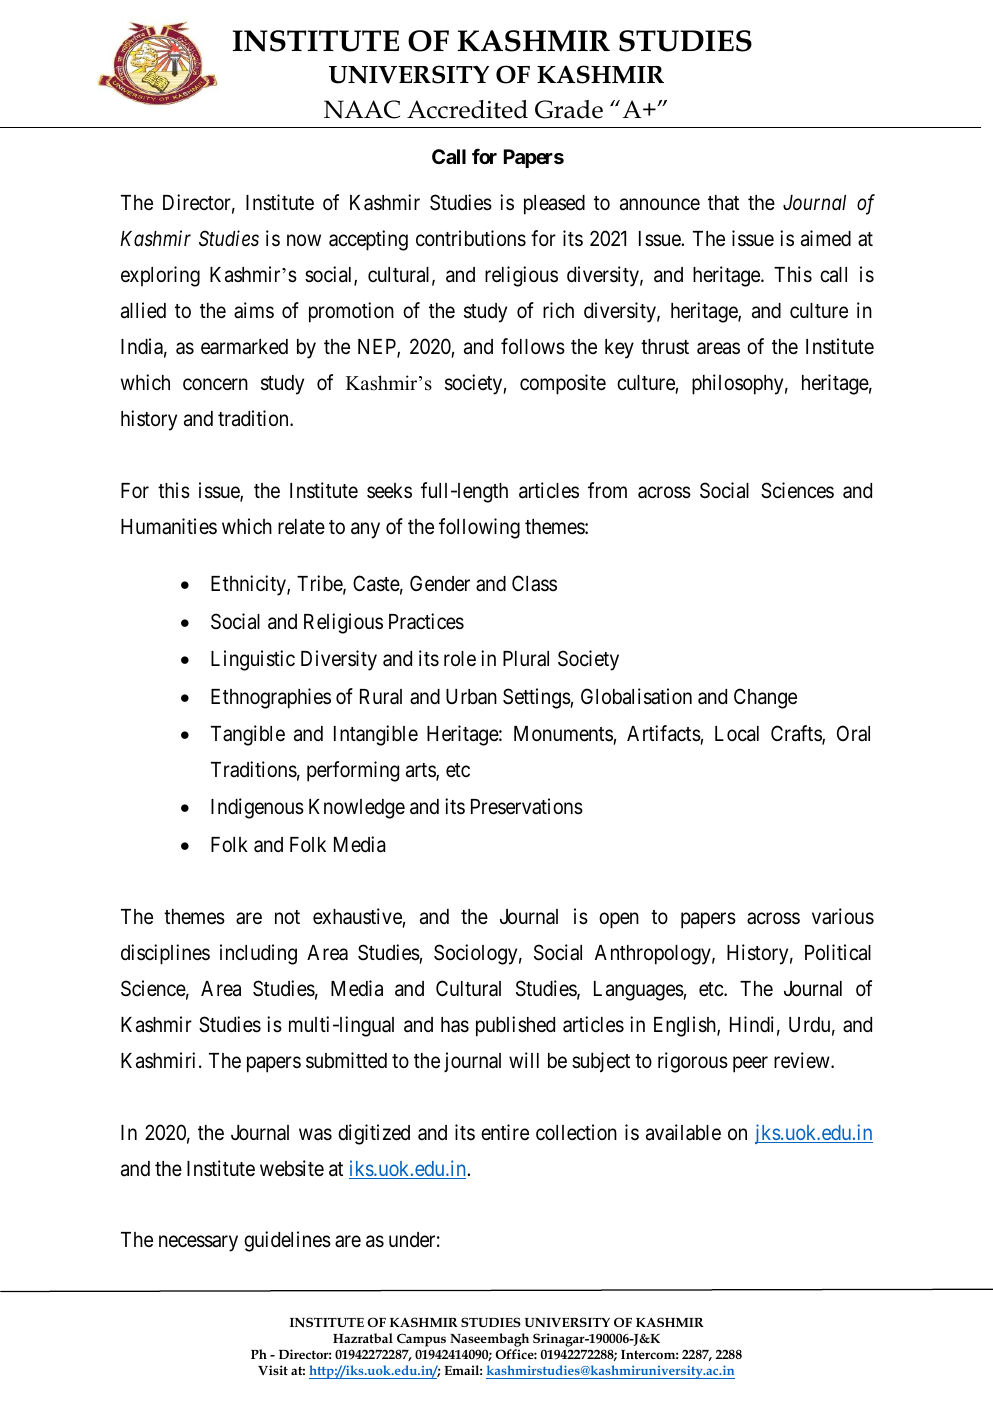 This image has height=1404, width=993. Describe the element at coordinates (471, 697) in the image. I see `Urban` at that location.
